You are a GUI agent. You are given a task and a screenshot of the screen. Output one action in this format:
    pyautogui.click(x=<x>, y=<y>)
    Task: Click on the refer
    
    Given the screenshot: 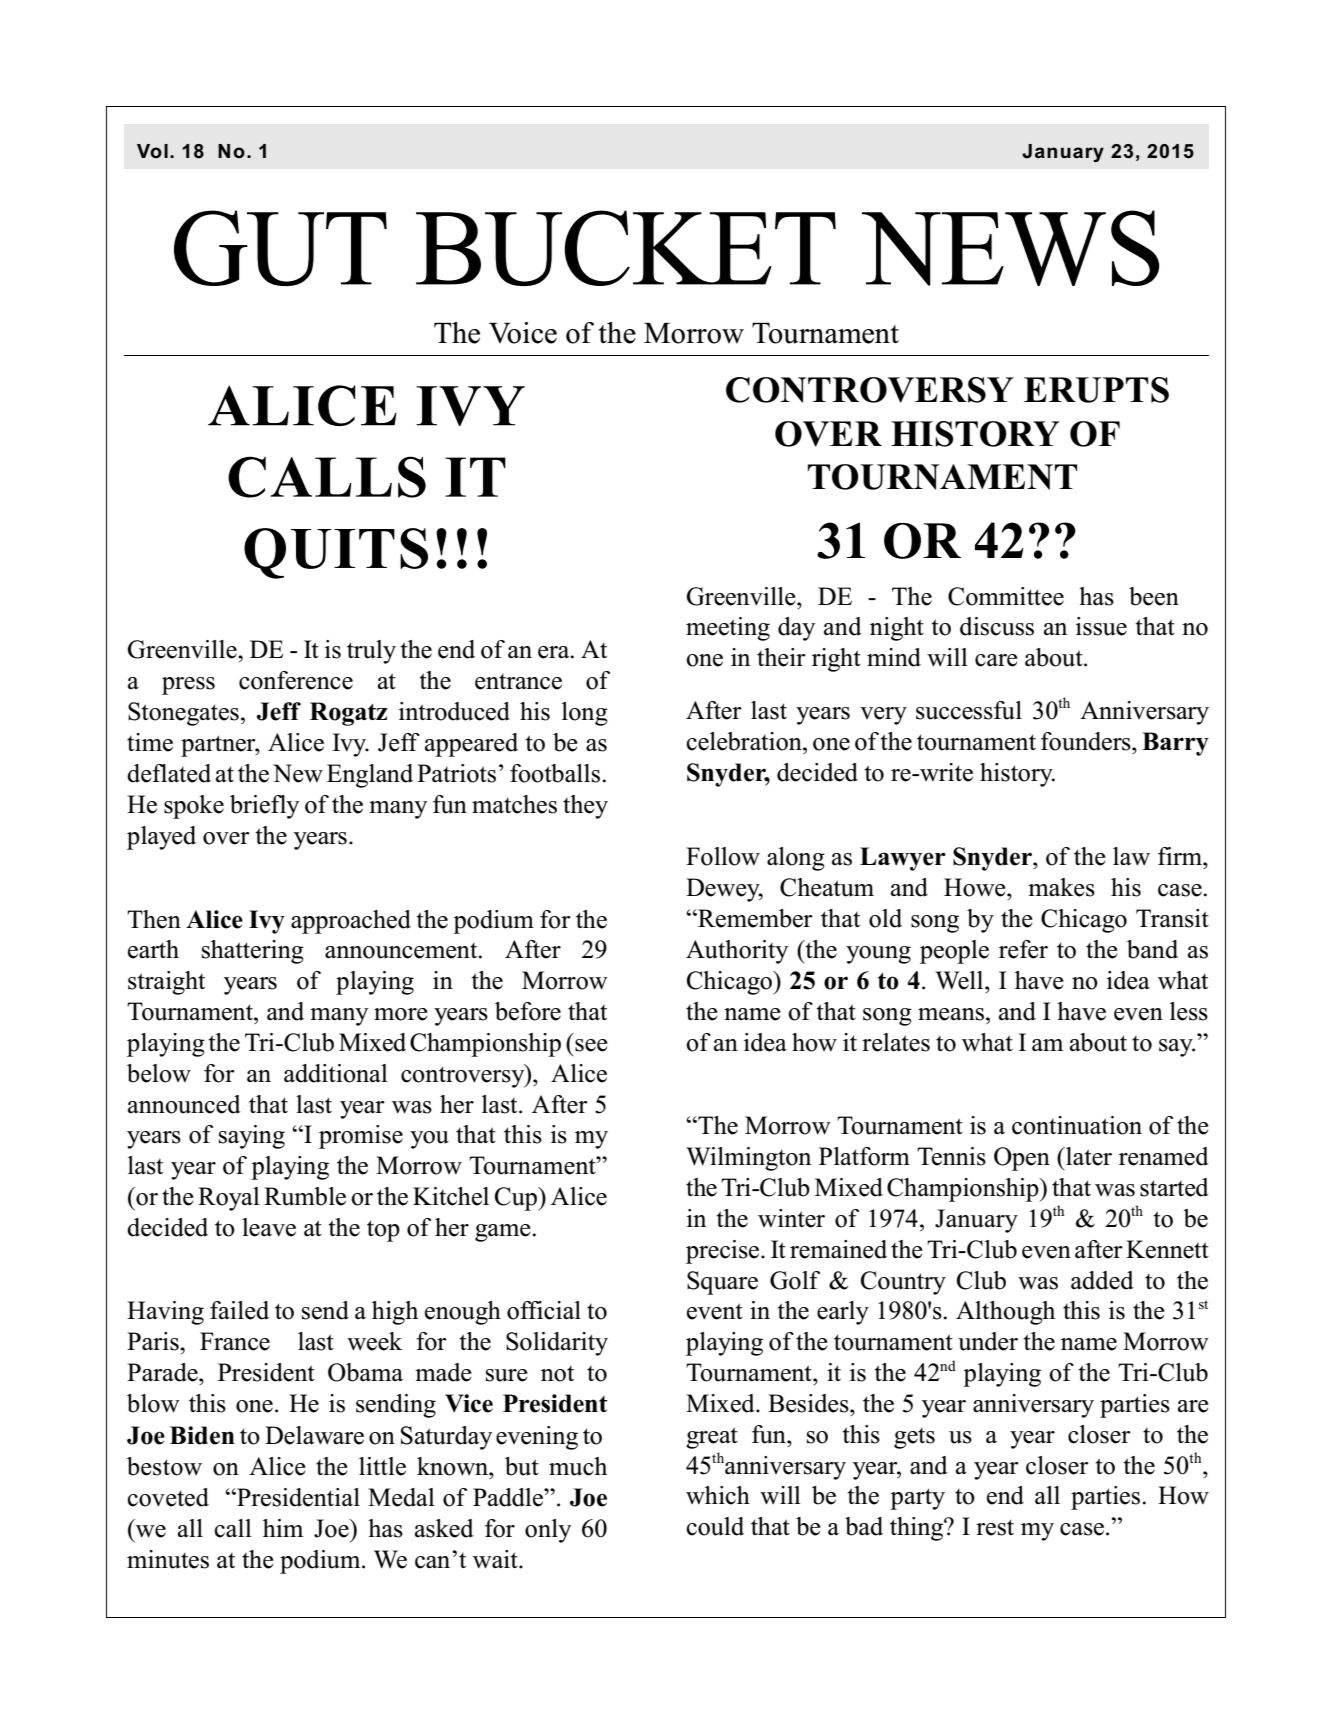 What is the action you would take?
    pyautogui.click(x=1023, y=949)
